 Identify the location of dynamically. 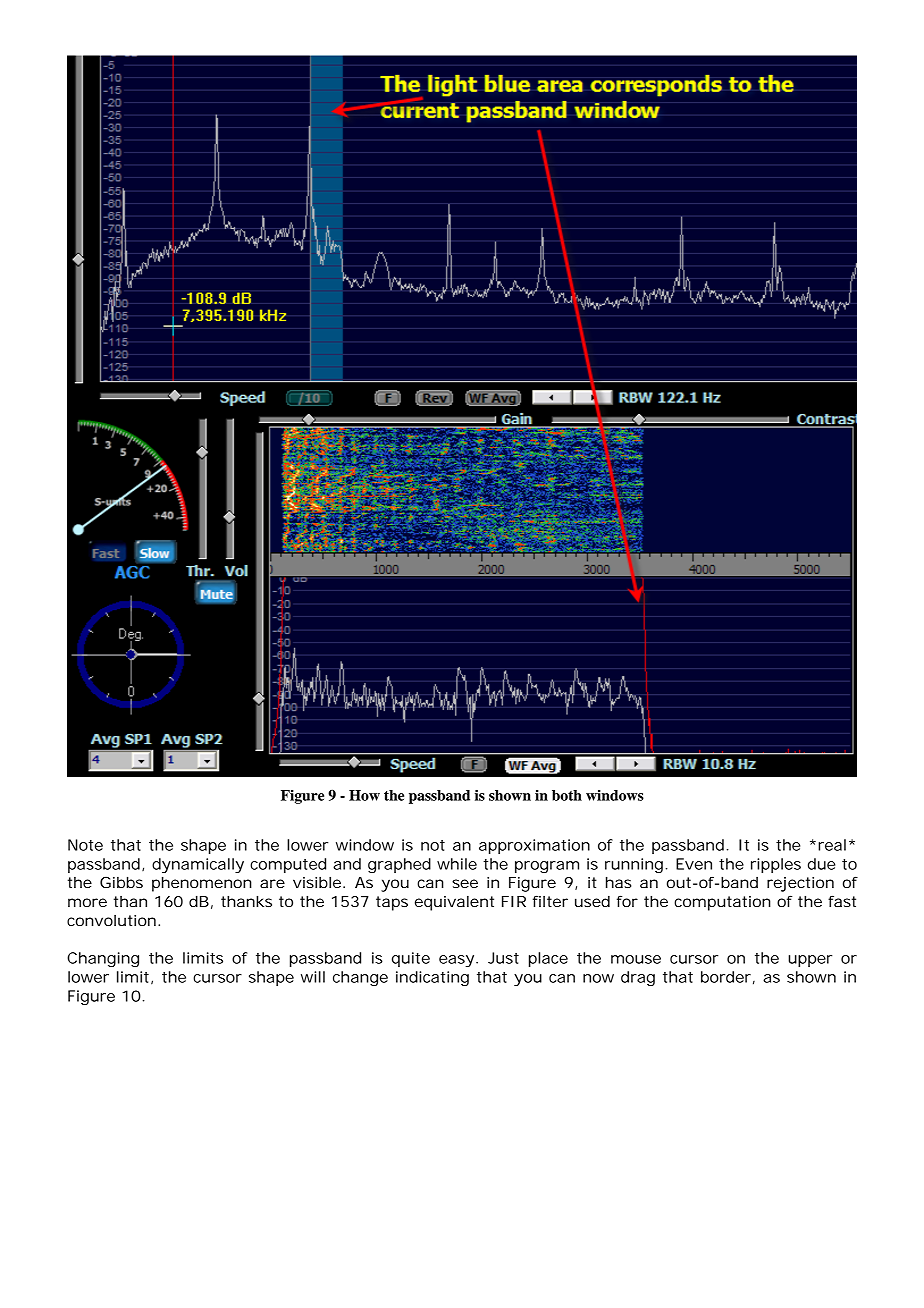
(198, 865).
